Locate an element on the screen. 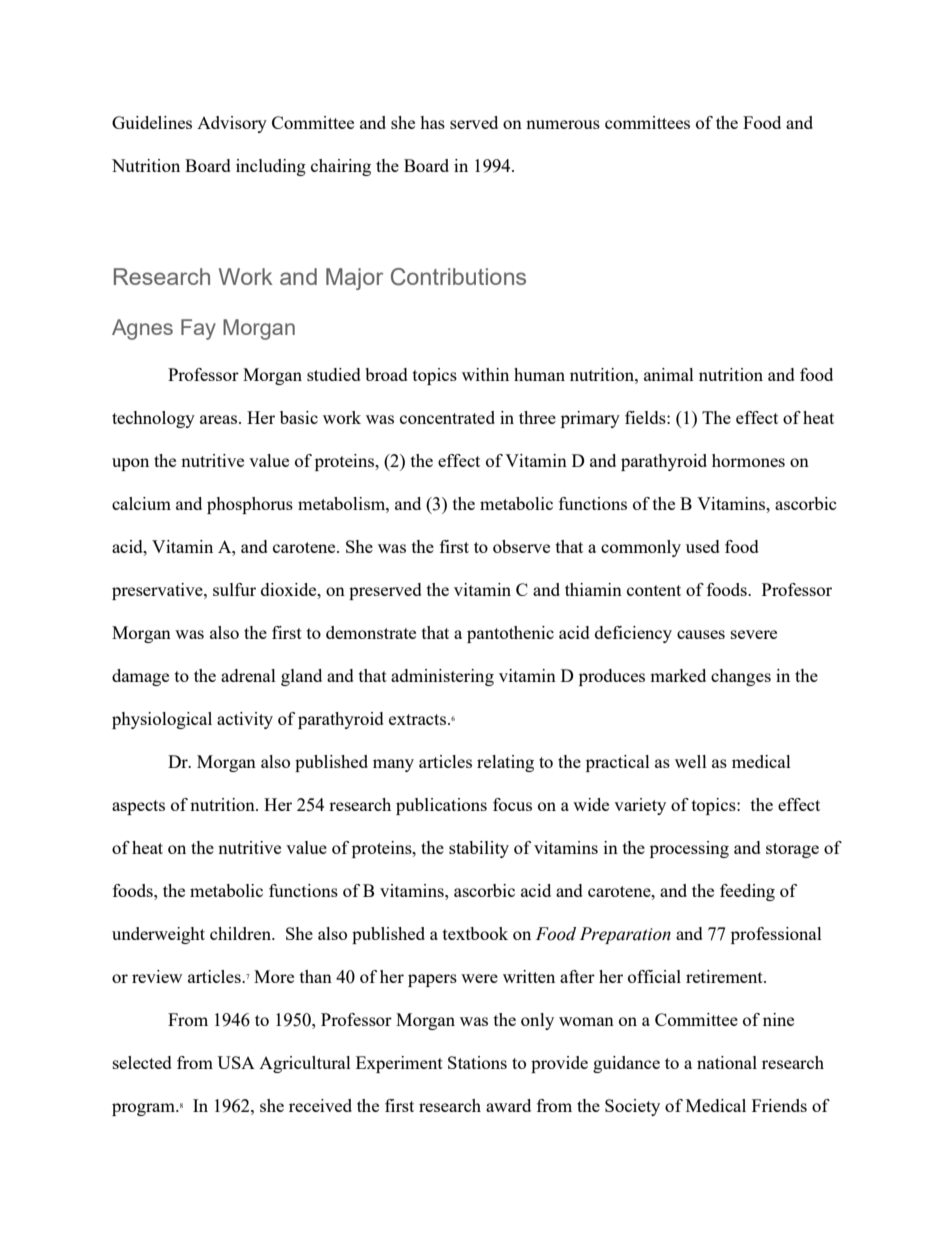  numerous is located at coordinates (563, 124).
